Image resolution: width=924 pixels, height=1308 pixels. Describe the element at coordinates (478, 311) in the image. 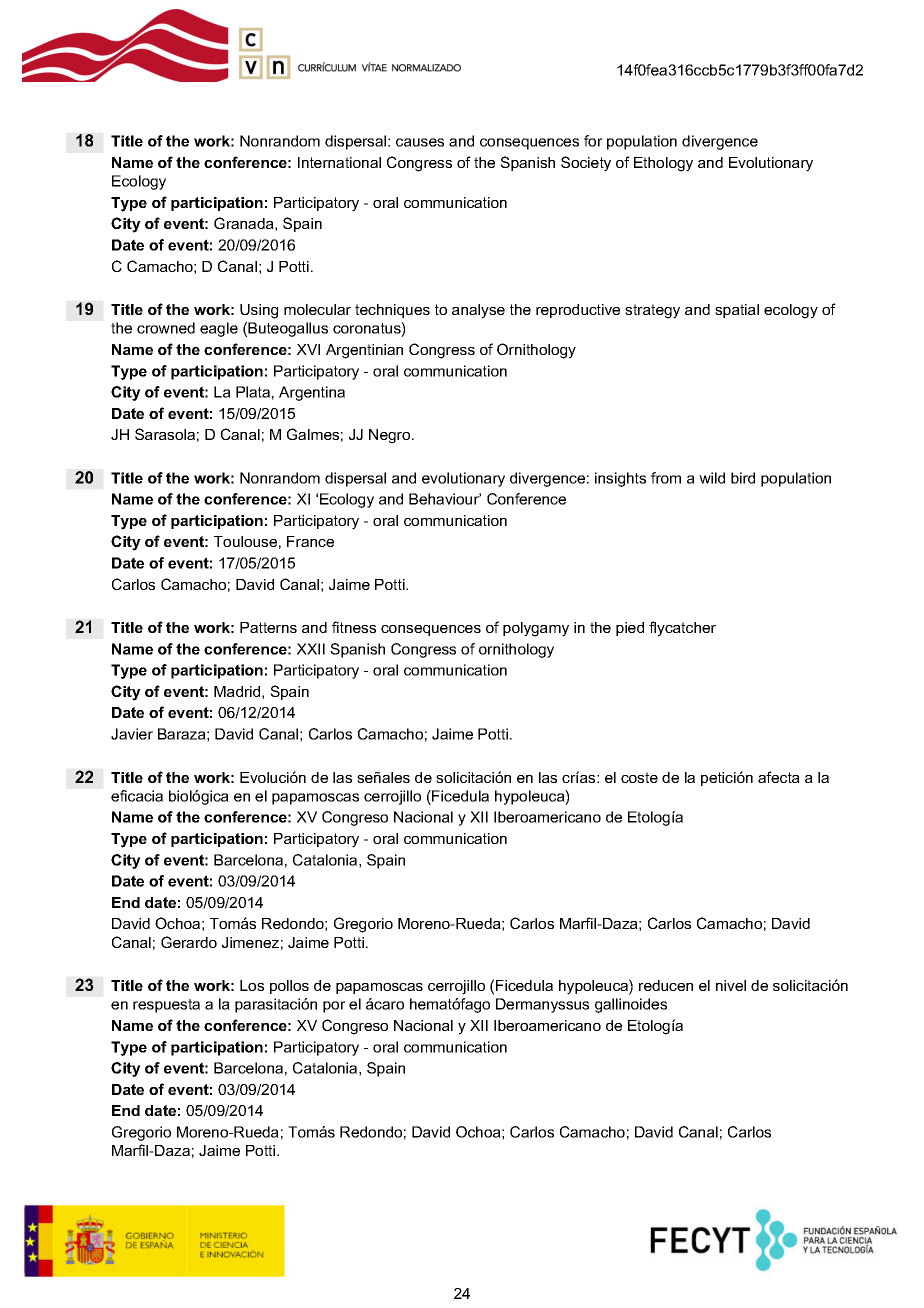

I see `analyse` at that location.
